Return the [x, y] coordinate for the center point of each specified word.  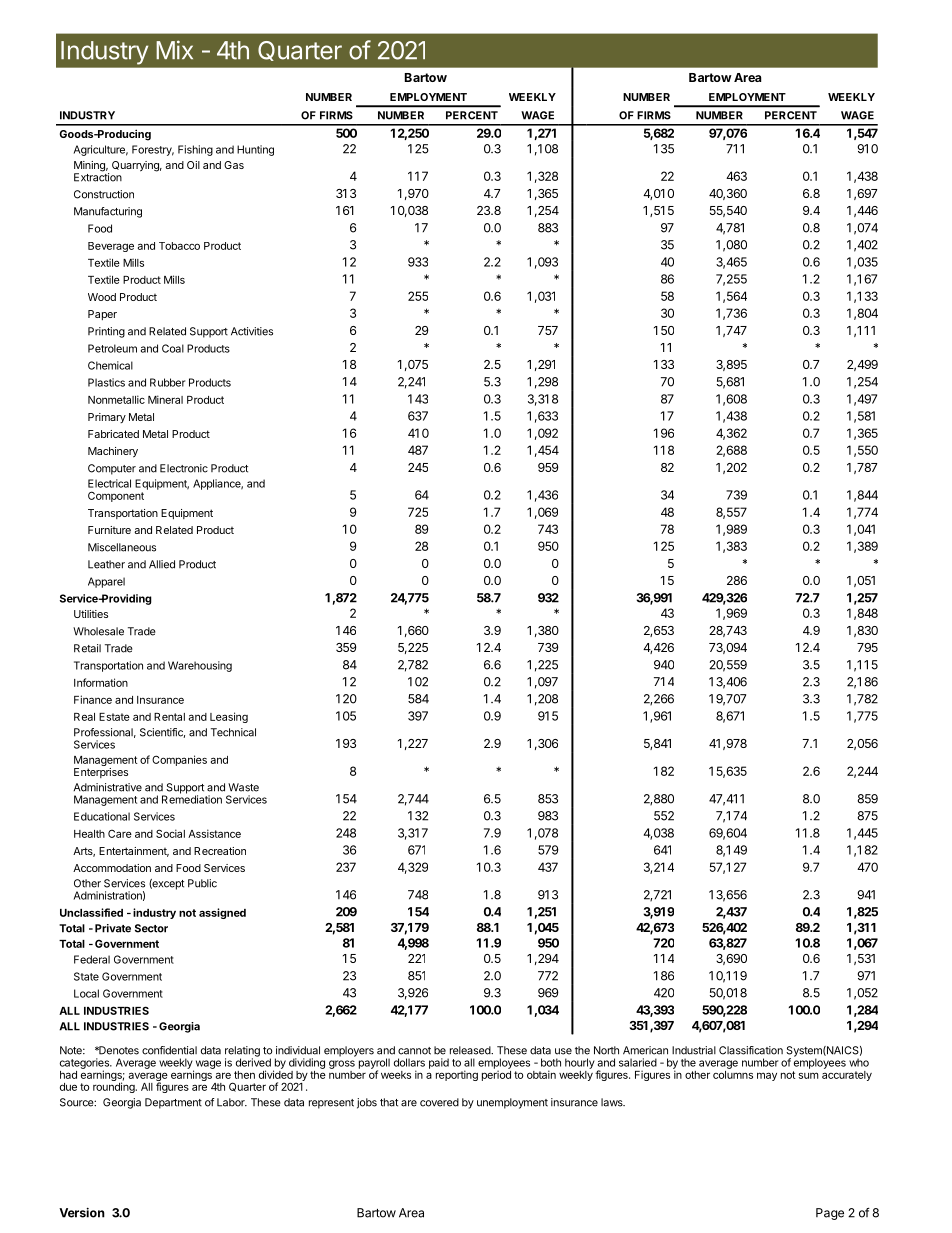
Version [82, 1212]
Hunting [255, 150]
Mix [174, 49]
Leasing [229, 717]
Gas [234, 165]
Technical [233, 732]
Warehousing [200, 666]
